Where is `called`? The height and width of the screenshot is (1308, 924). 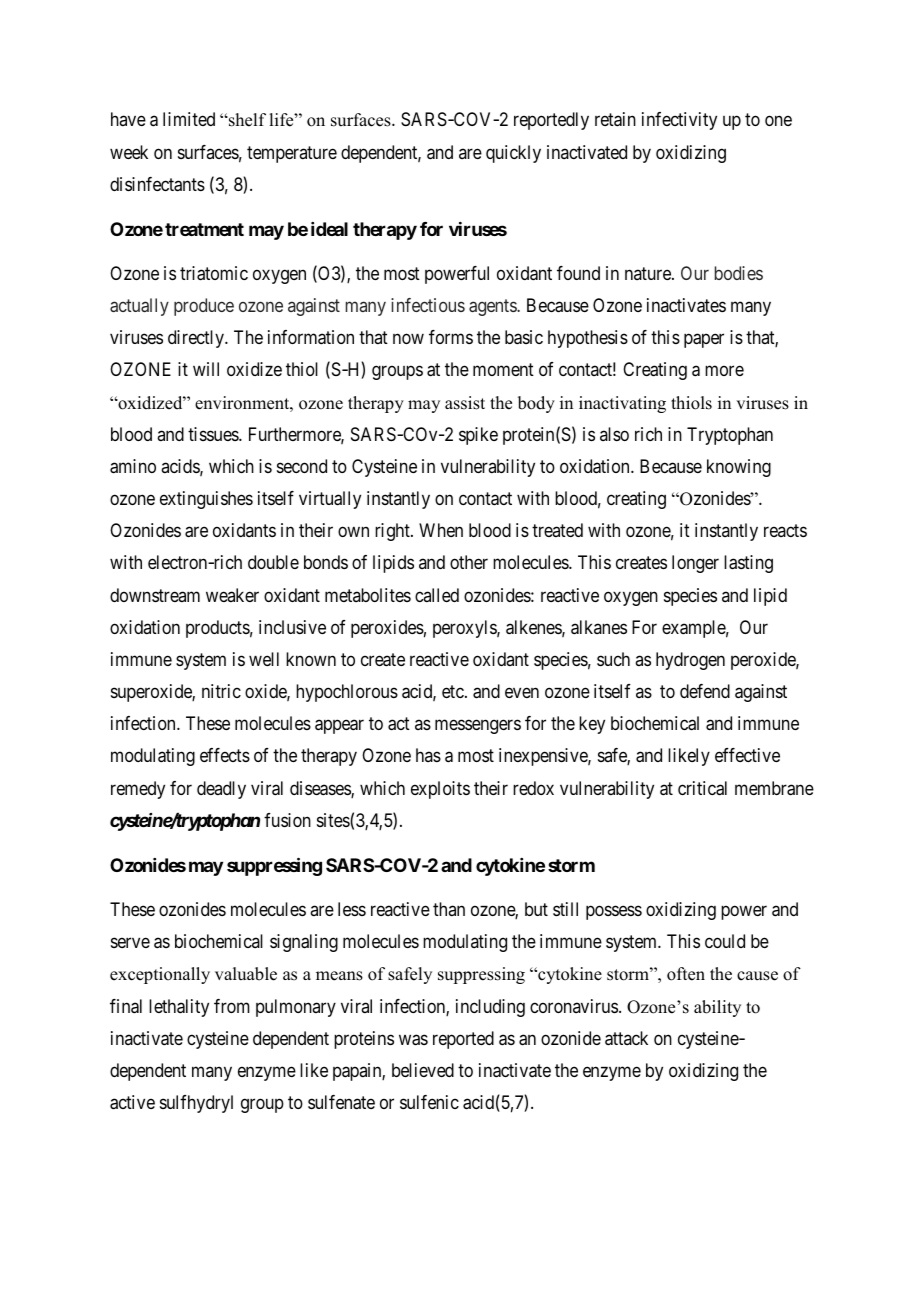
called is located at coordinates (437, 595).
